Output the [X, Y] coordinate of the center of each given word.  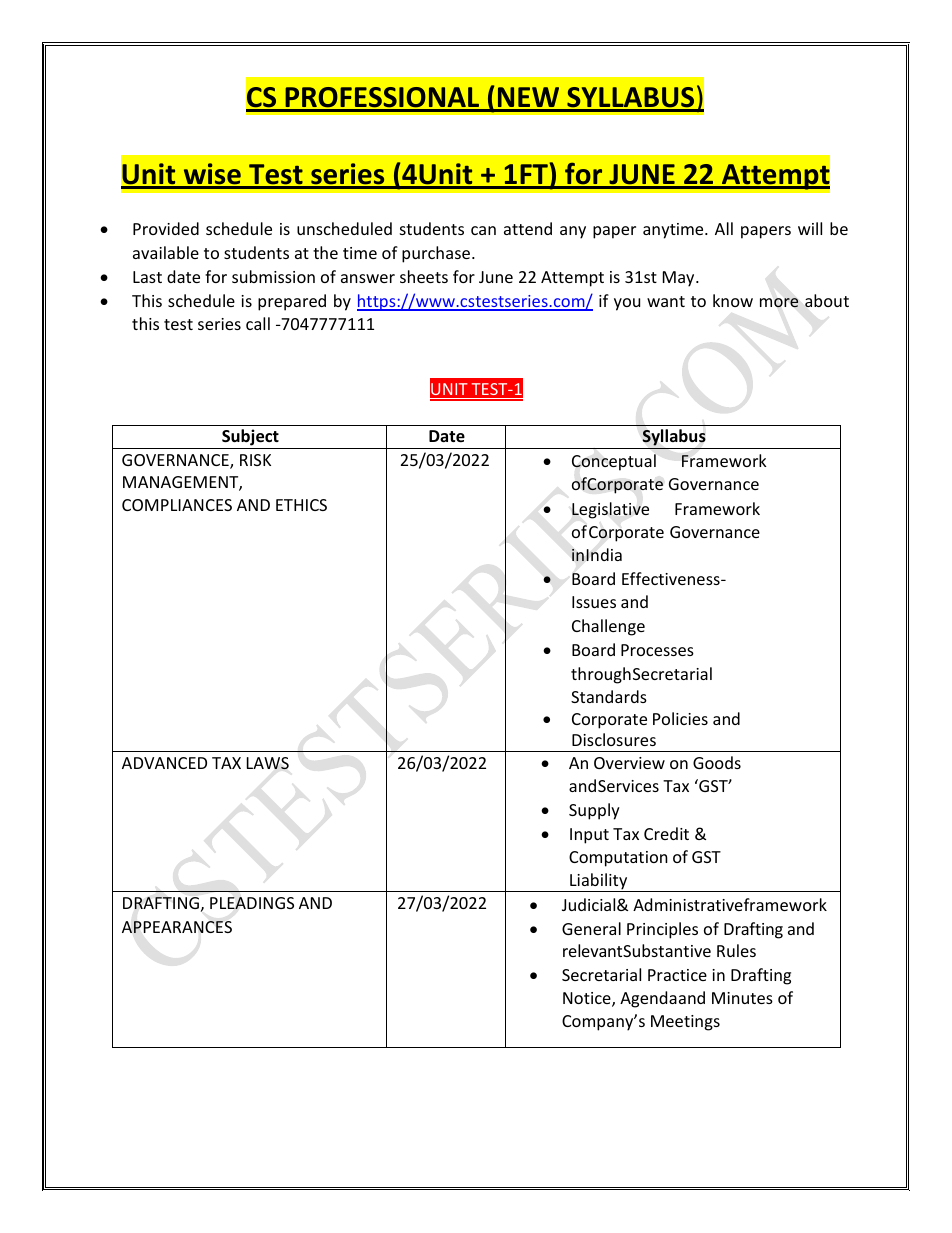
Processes [657, 650]
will [810, 228]
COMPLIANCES [177, 505]
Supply [594, 811]
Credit [666, 833]
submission [273, 276]
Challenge [608, 627]
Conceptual [614, 462]
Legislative [610, 510]
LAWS [268, 763]
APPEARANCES [177, 927]
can [483, 230]
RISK [255, 460]
